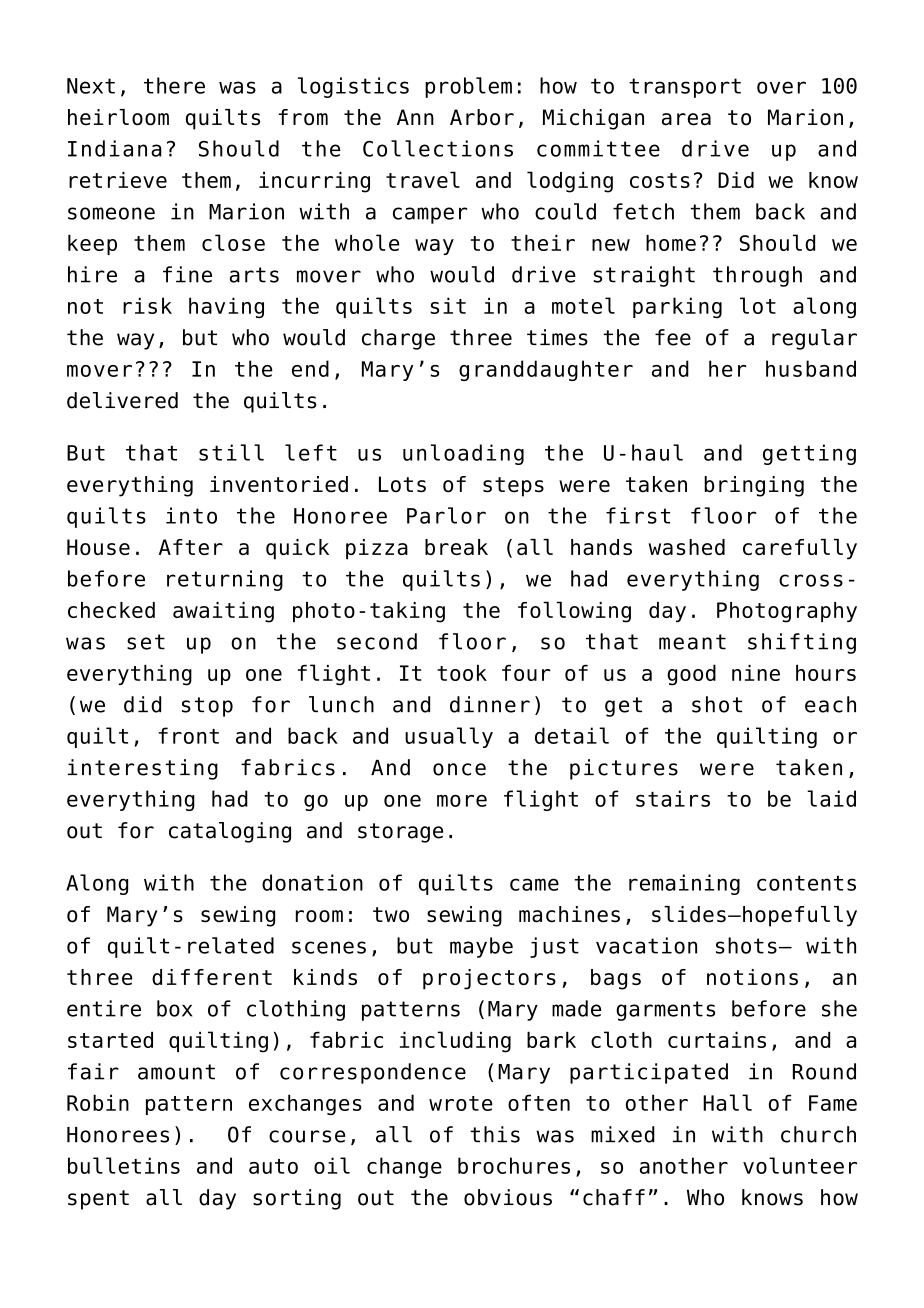 Image resolution: width=924 pixels, height=1308 pixels. Describe the element at coordinates (686, 119) in the screenshot. I see `area` at that location.
